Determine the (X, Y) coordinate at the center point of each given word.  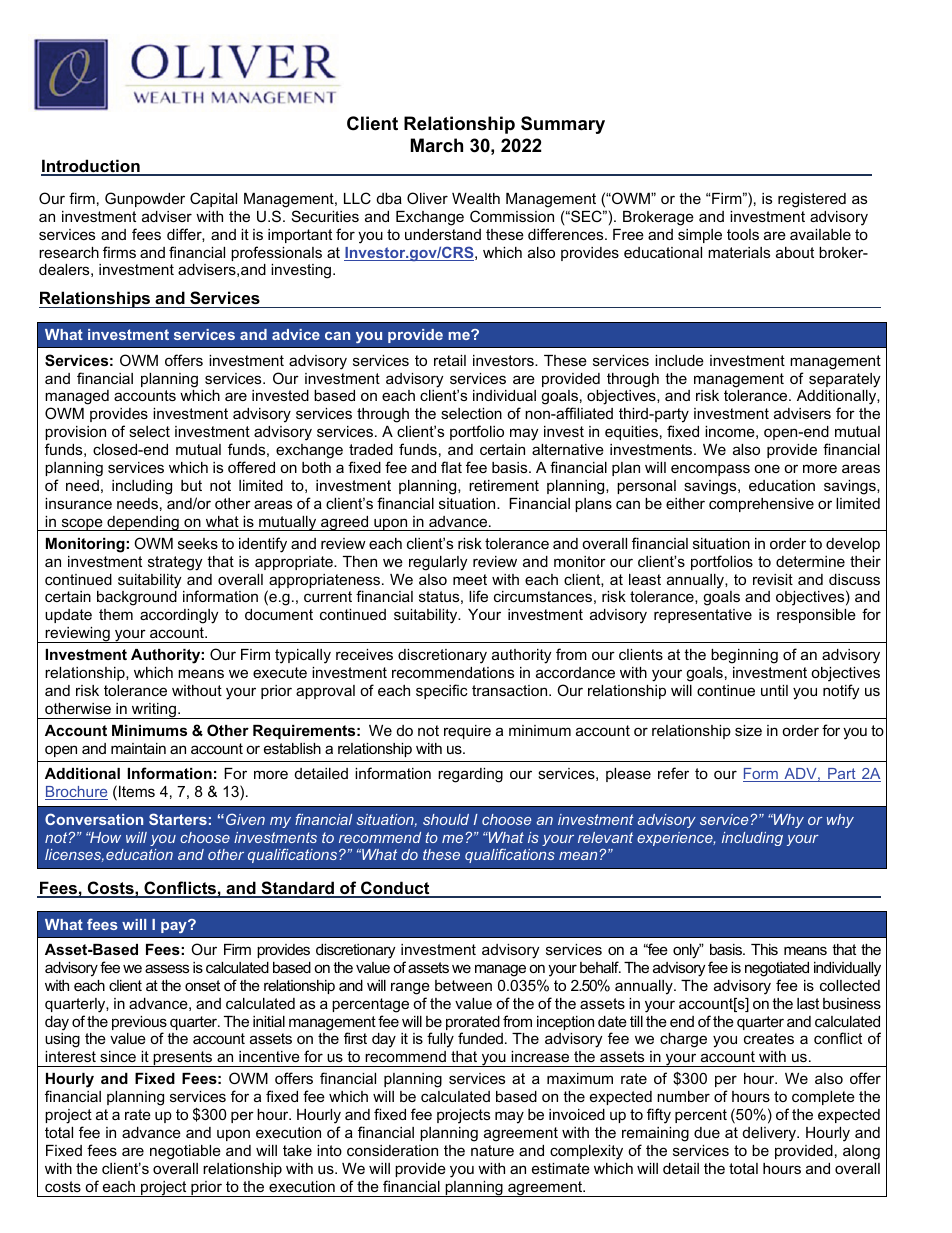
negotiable (185, 1152)
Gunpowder (145, 199)
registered (812, 200)
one (767, 468)
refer (673, 773)
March (437, 145)
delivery (771, 1134)
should (446, 819)
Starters (178, 819)
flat (451, 467)
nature (492, 1150)
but (191, 485)
